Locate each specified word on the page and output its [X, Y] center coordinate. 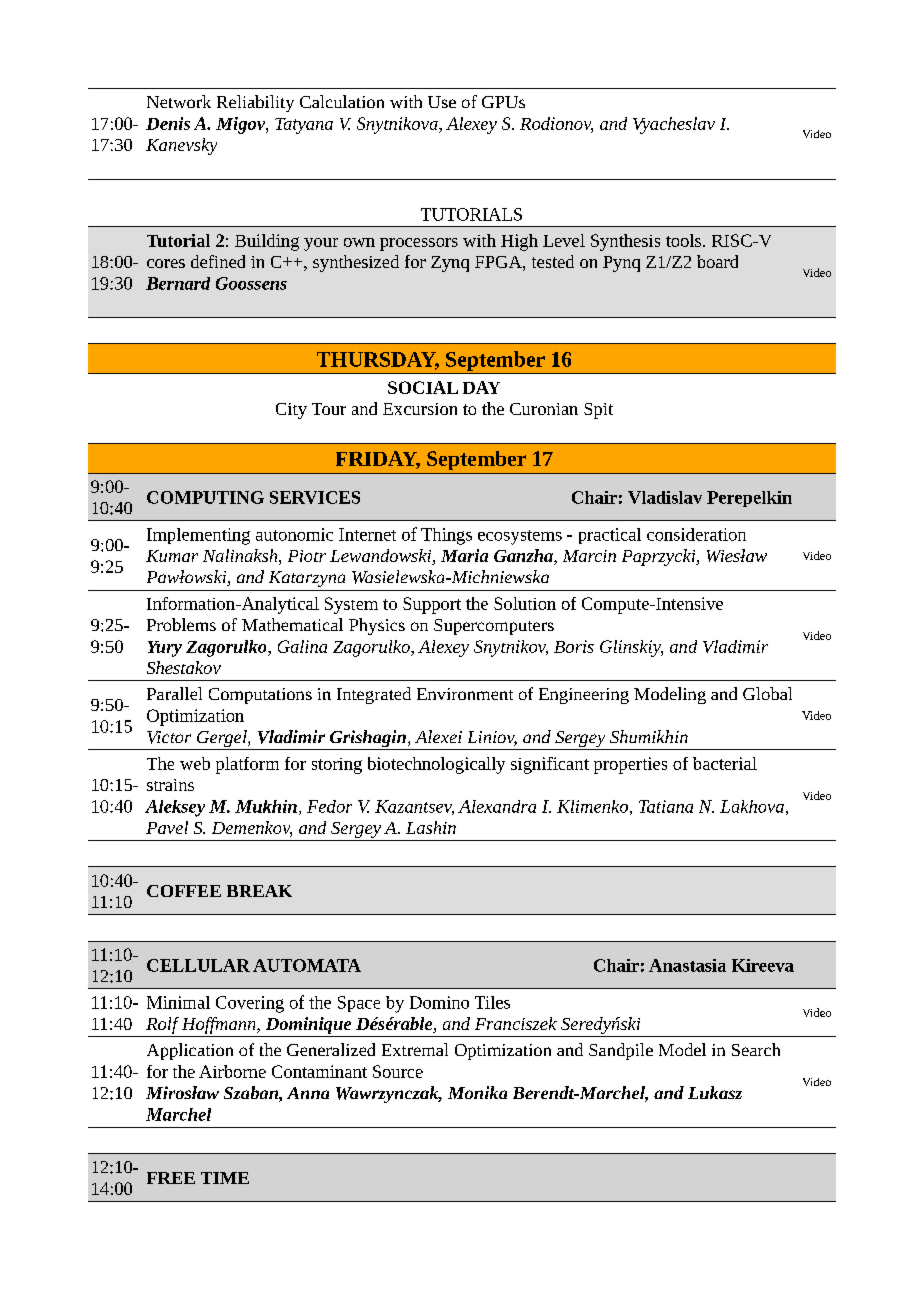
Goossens [251, 283]
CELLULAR [198, 965]
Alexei [438, 736]
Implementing [198, 536]
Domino [439, 1002]
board [717, 261]
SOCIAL [423, 387]
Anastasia [687, 965]
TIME [225, 1178]
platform [247, 765]
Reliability [255, 103]
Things [446, 536]
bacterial [725, 763]
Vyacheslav [674, 125]
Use [442, 102]
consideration [696, 534]
